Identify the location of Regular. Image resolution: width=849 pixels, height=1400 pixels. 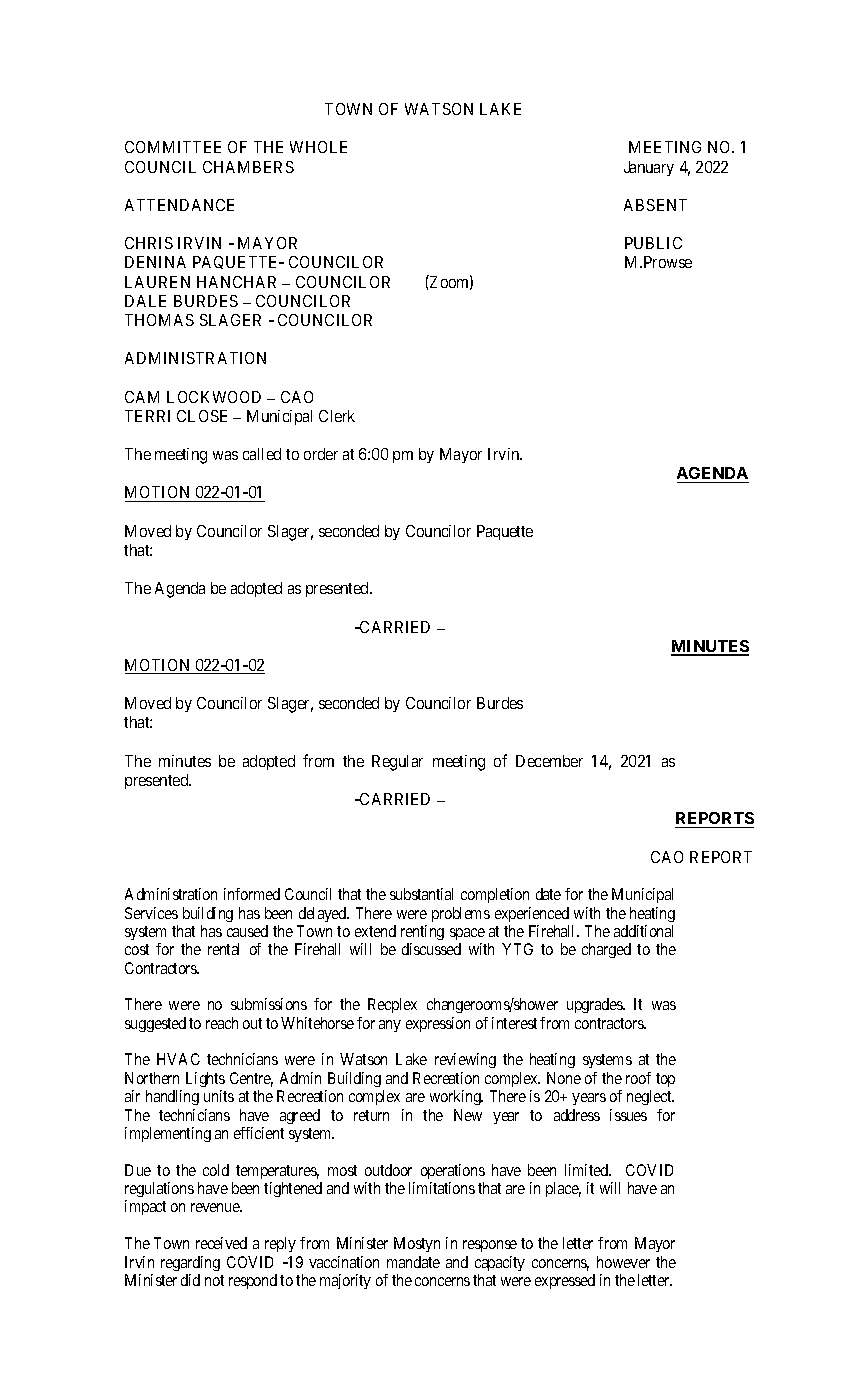
(397, 763).
